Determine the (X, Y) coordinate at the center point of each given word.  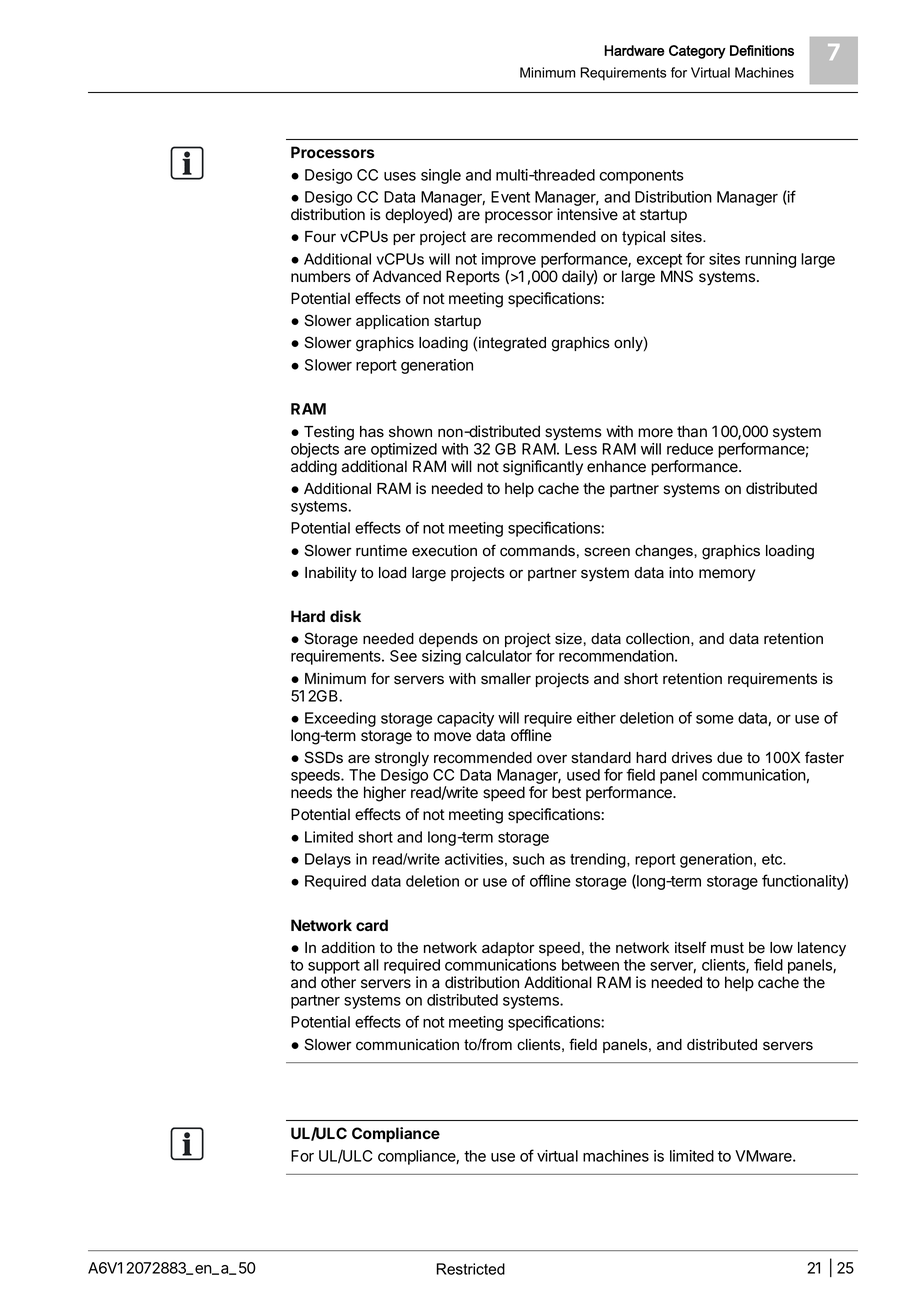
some (715, 719)
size (568, 639)
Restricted (471, 1269)
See (403, 656)
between (590, 965)
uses (400, 176)
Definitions (762, 50)
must (727, 948)
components (641, 177)
